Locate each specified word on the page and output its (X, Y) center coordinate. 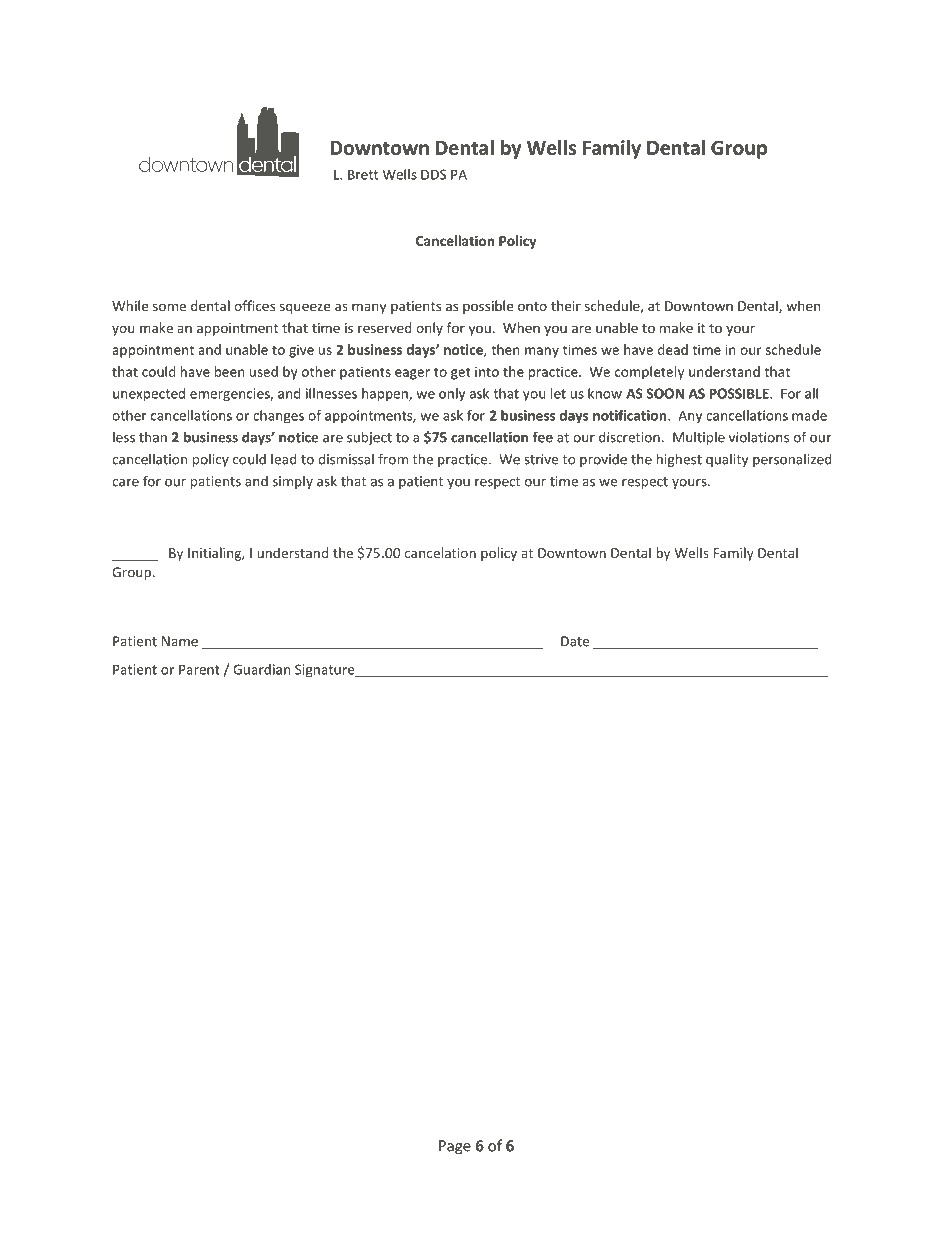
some (169, 307)
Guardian (261, 669)
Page (455, 1147)
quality (727, 460)
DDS (433, 174)
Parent (199, 669)
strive (541, 459)
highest (679, 460)
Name (180, 641)
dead (673, 349)
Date (575, 641)
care (125, 483)
